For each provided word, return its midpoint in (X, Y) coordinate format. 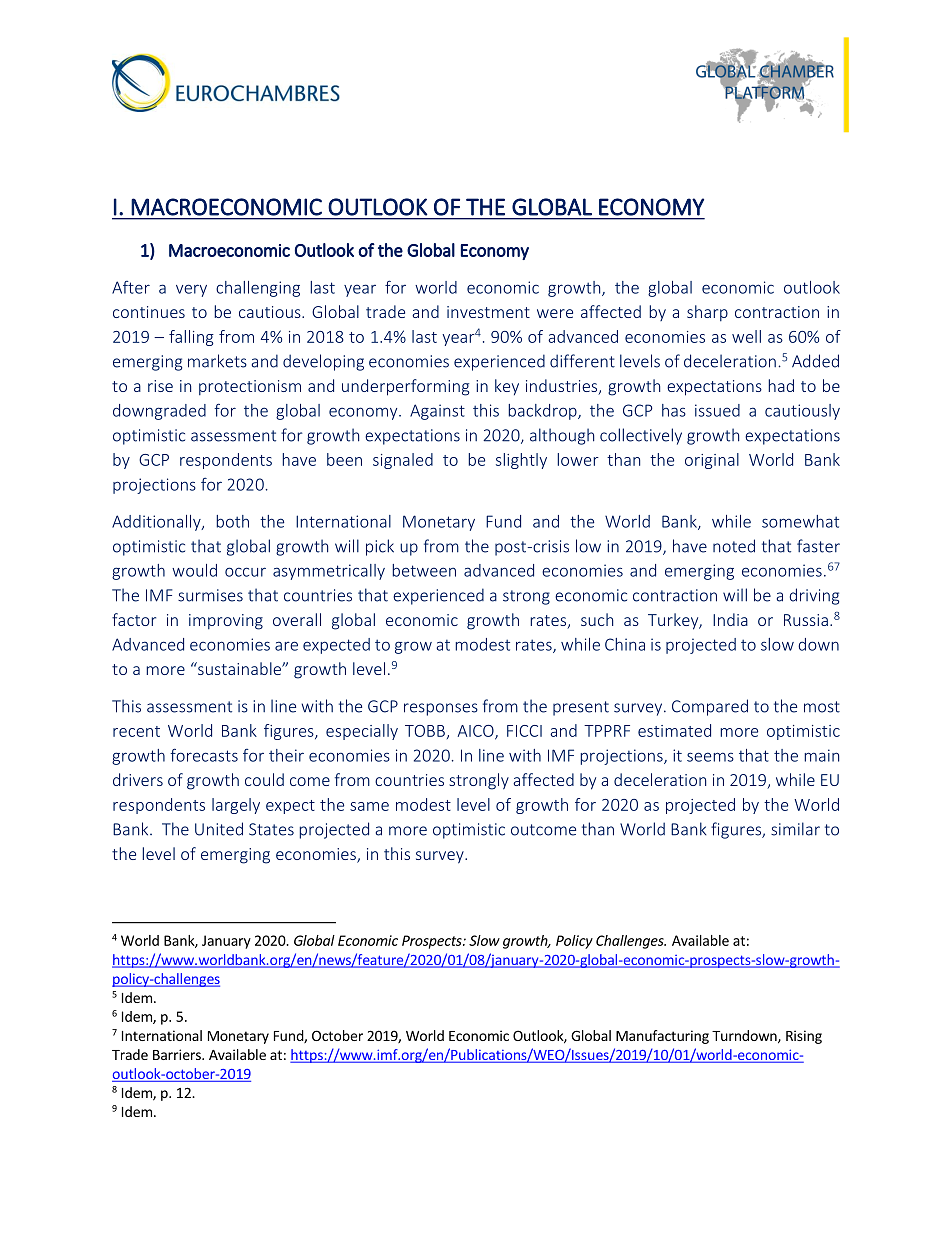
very (191, 290)
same (369, 806)
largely (236, 806)
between (424, 570)
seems (710, 757)
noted (734, 546)
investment (488, 312)
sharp (707, 313)
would (194, 570)
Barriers (178, 1054)
